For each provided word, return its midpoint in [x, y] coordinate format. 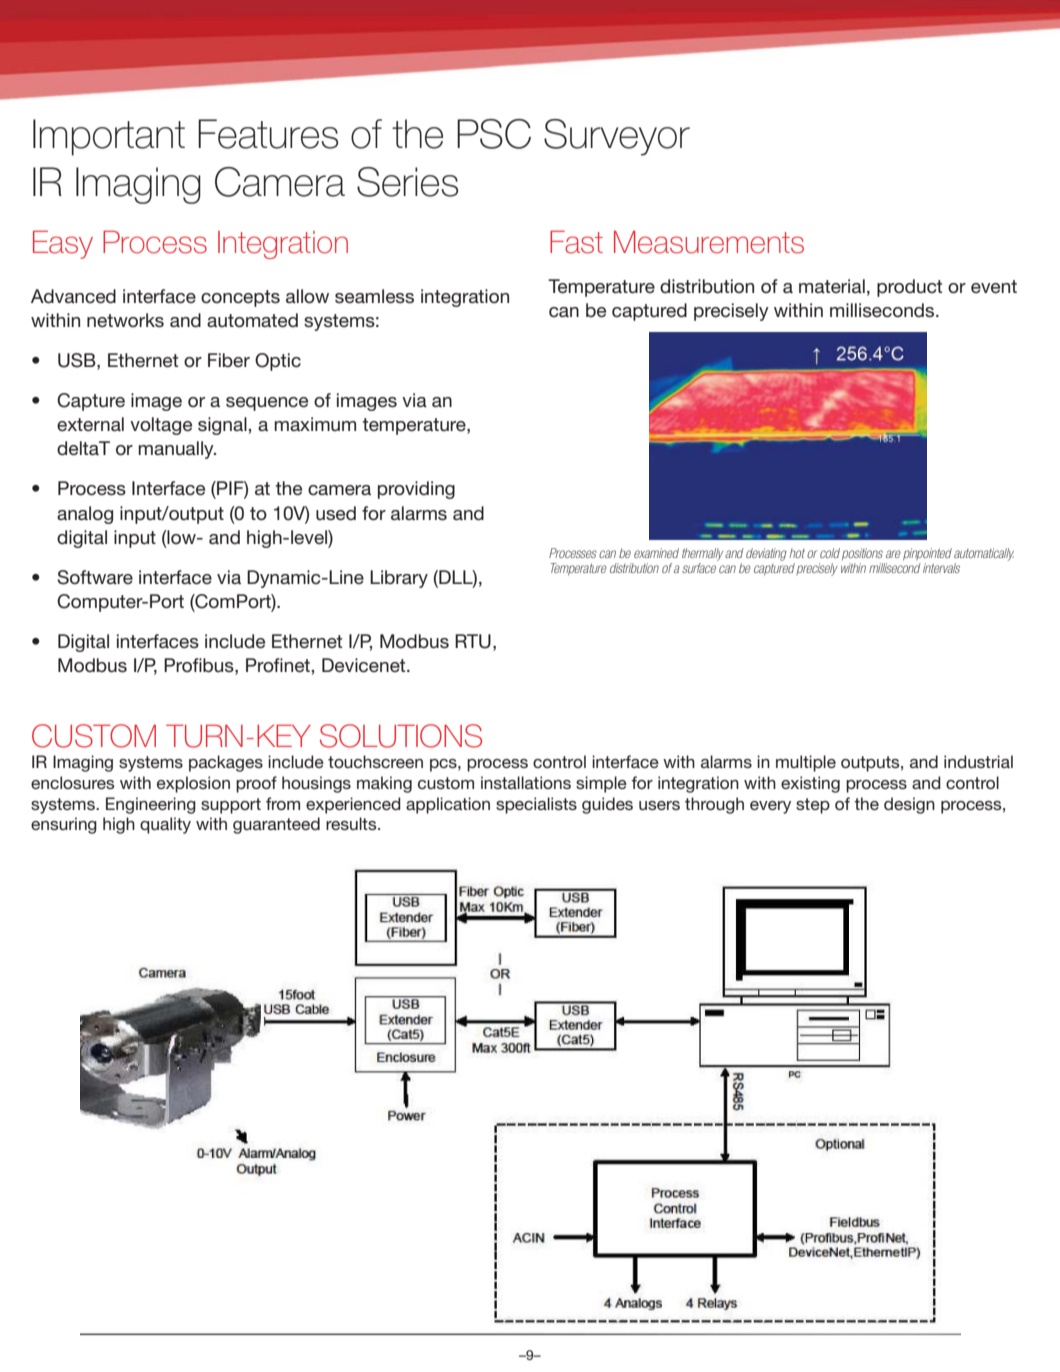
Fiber [229, 360]
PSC [494, 134]
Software [95, 577]
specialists [536, 805]
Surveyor [617, 137]
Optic [278, 362]
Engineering [151, 805]
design [909, 805]
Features [268, 134]
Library [399, 579]
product [909, 288]
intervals [941, 568]
